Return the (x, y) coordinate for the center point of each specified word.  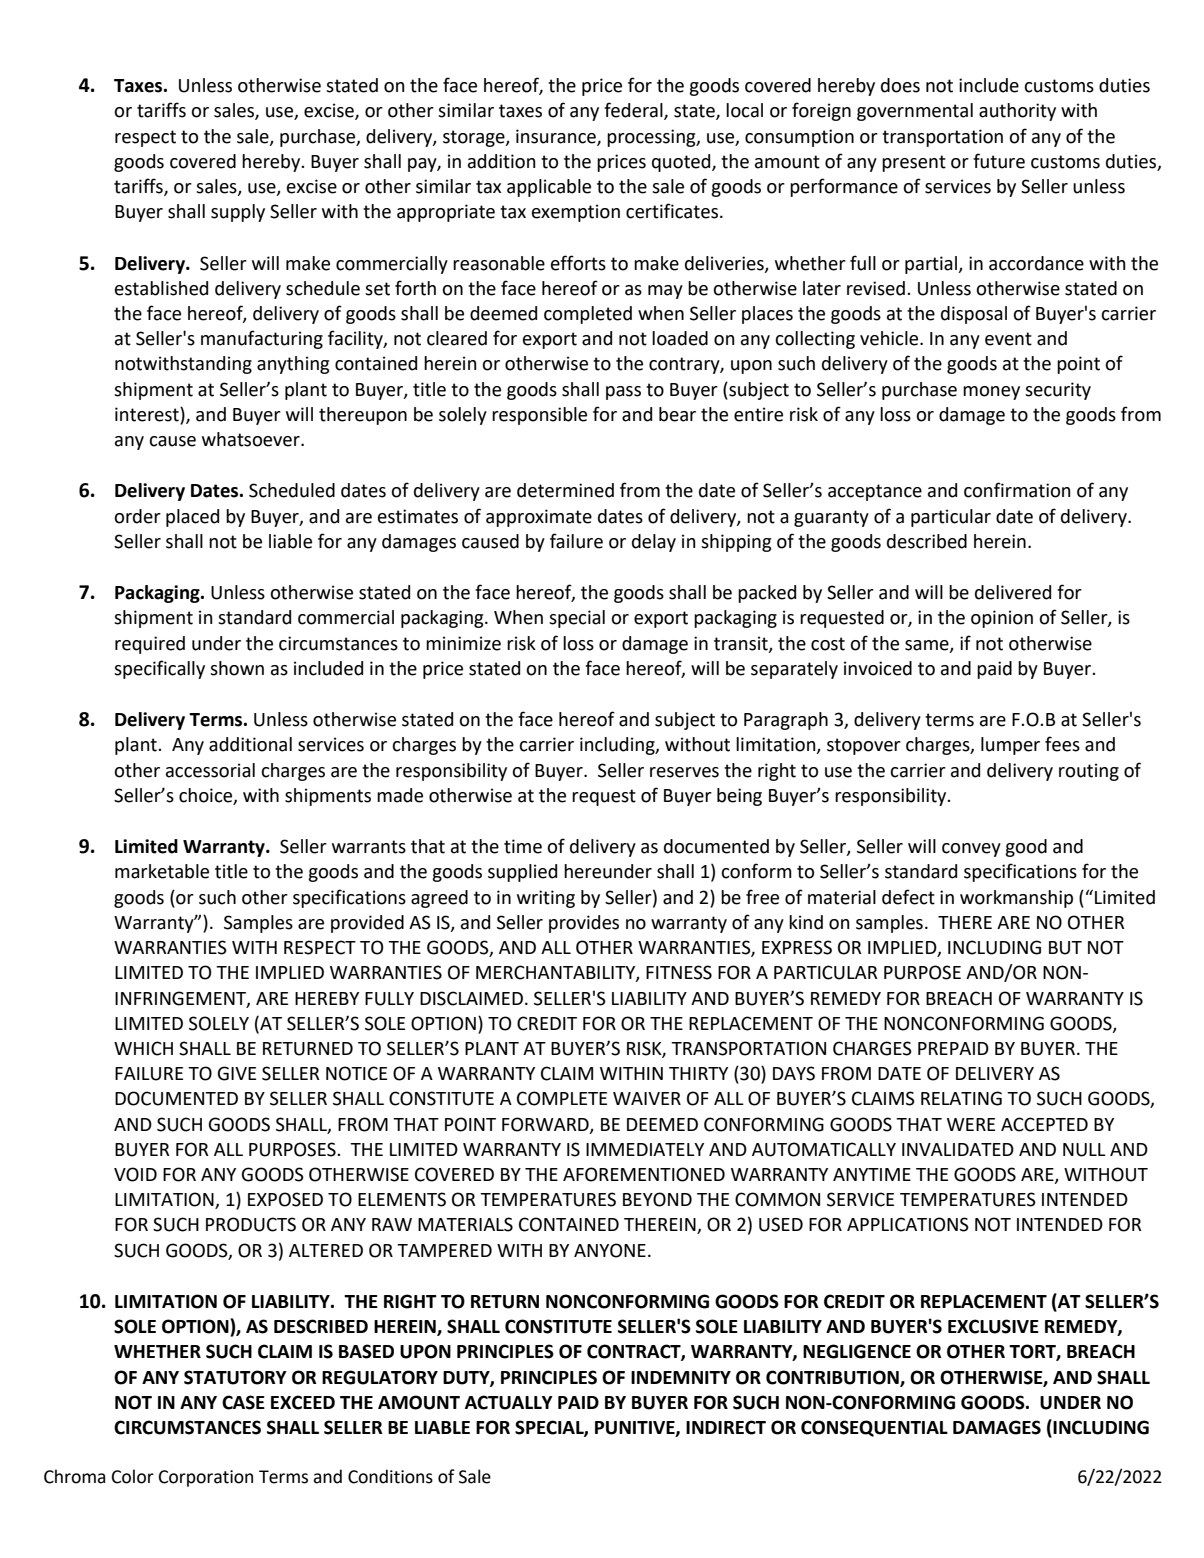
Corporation (206, 1478)
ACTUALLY (509, 1402)
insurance (557, 137)
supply (238, 213)
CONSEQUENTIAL (874, 1428)
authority (1017, 112)
